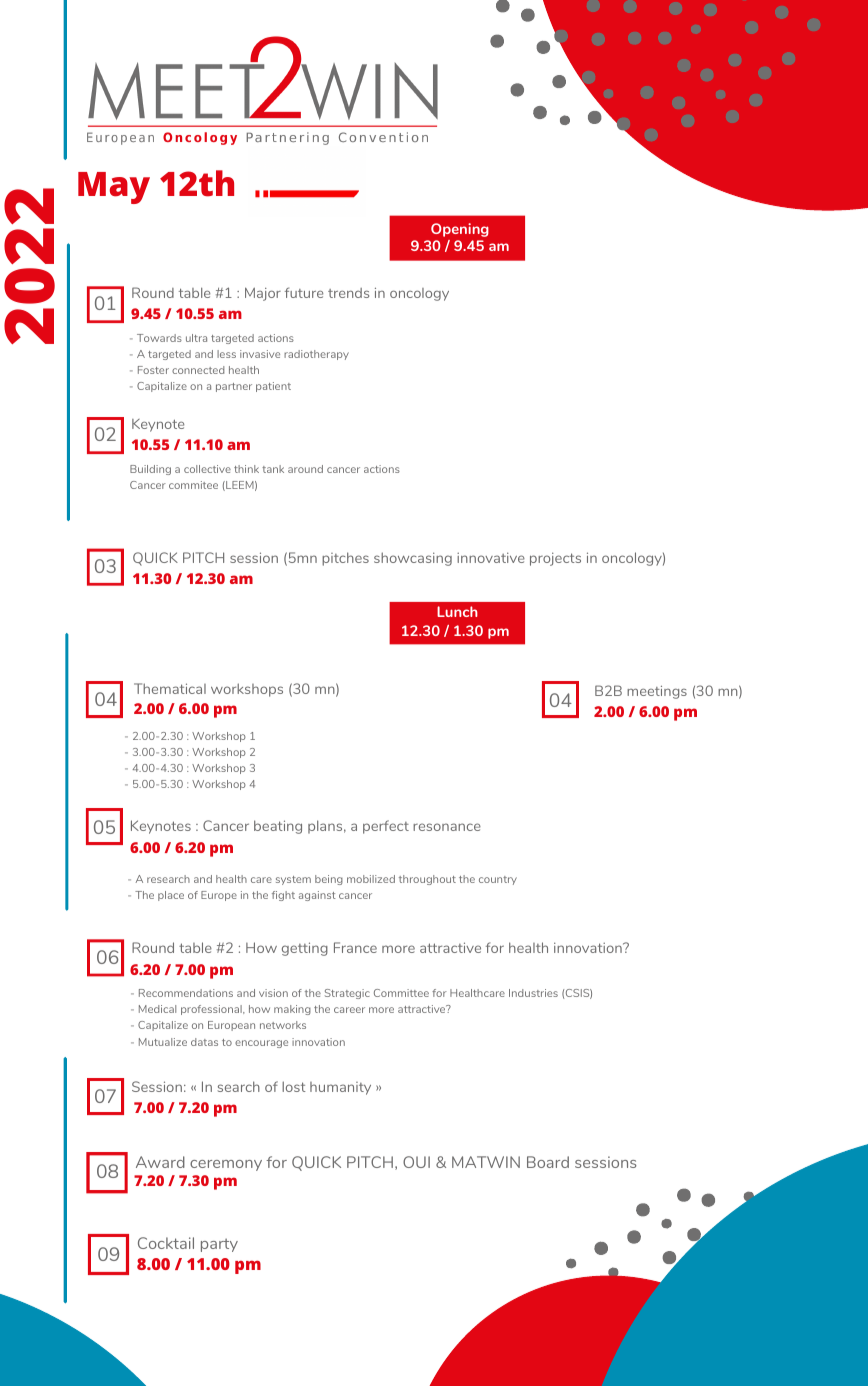 The height and width of the image is (1386, 868). Describe the element at coordinates (401, 993) in the image. I see `Committee` at that location.
